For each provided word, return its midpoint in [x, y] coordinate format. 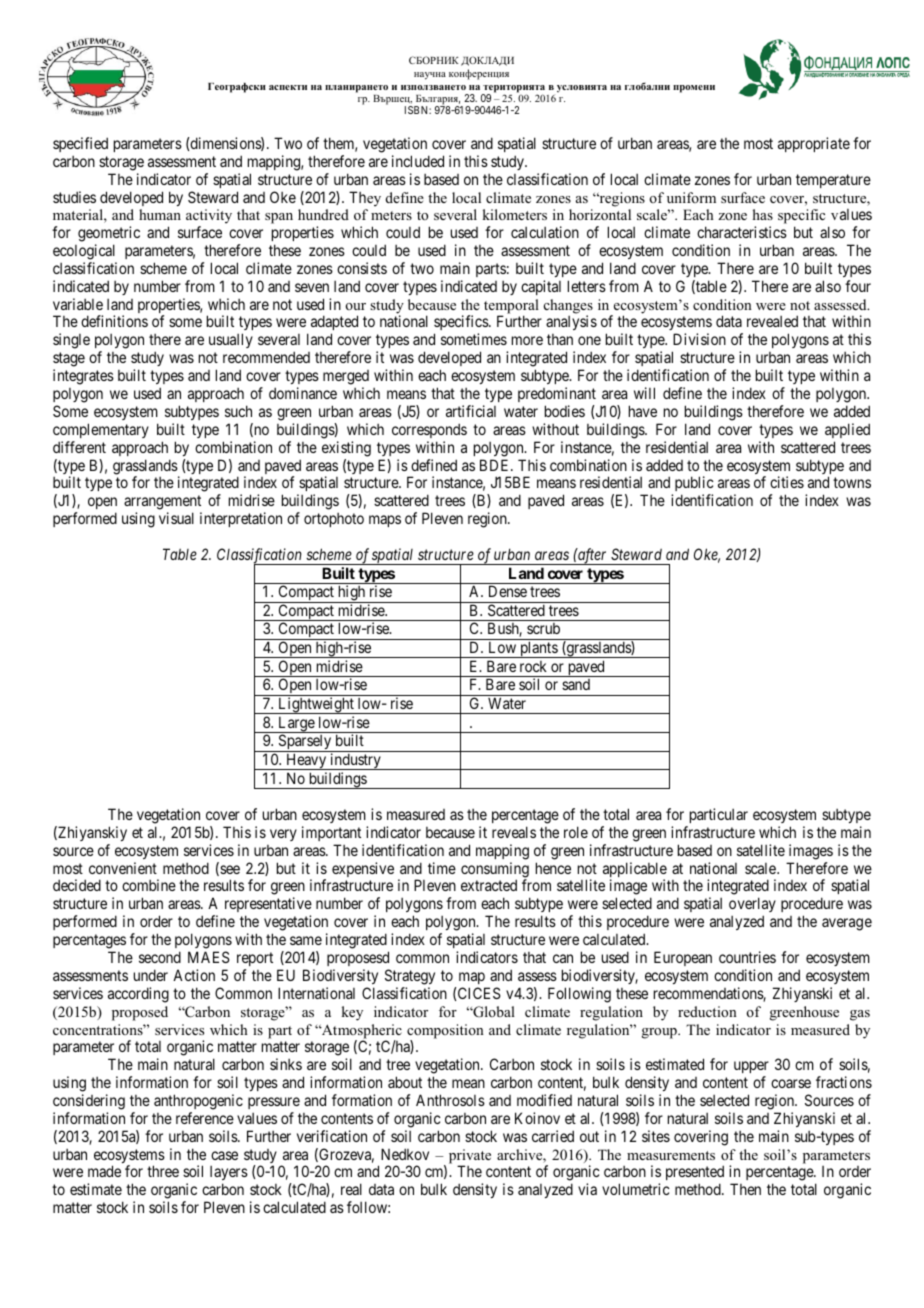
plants [538, 649]
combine [149, 885]
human [160, 214]
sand [576, 684]
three [163, 1171]
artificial [471, 411]
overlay [752, 906]
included [418, 161]
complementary [101, 430]
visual [176, 518]
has [763, 214]
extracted [489, 885]
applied [847, 430]
